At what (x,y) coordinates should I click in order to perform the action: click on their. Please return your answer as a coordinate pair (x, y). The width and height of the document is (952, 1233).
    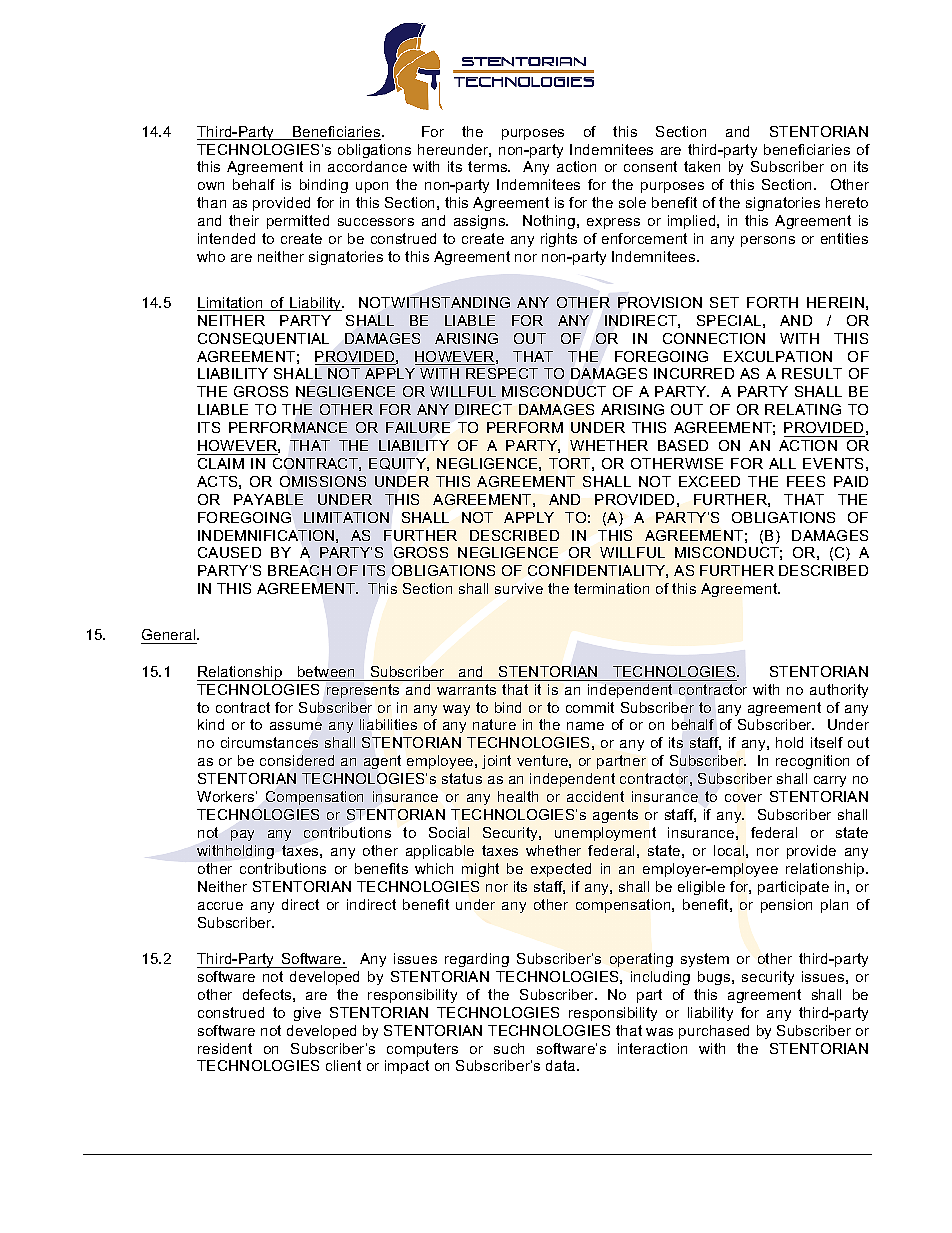
    Looking at the image, I should click on (244, 220).
